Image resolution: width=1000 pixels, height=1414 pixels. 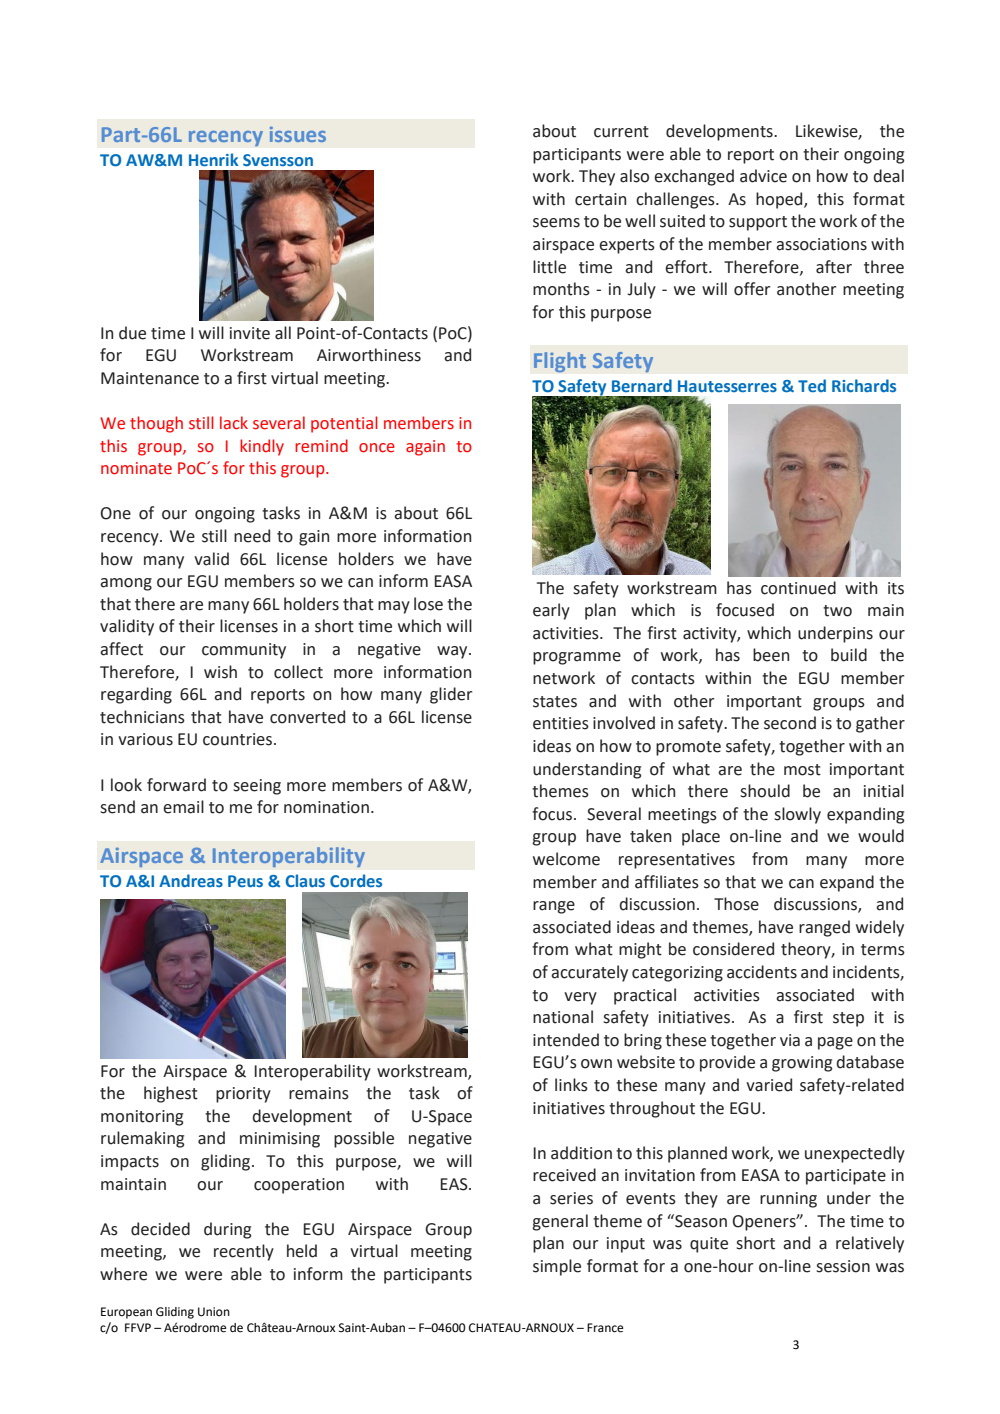 I want to click on Union, so click(x=214, y=1312).
